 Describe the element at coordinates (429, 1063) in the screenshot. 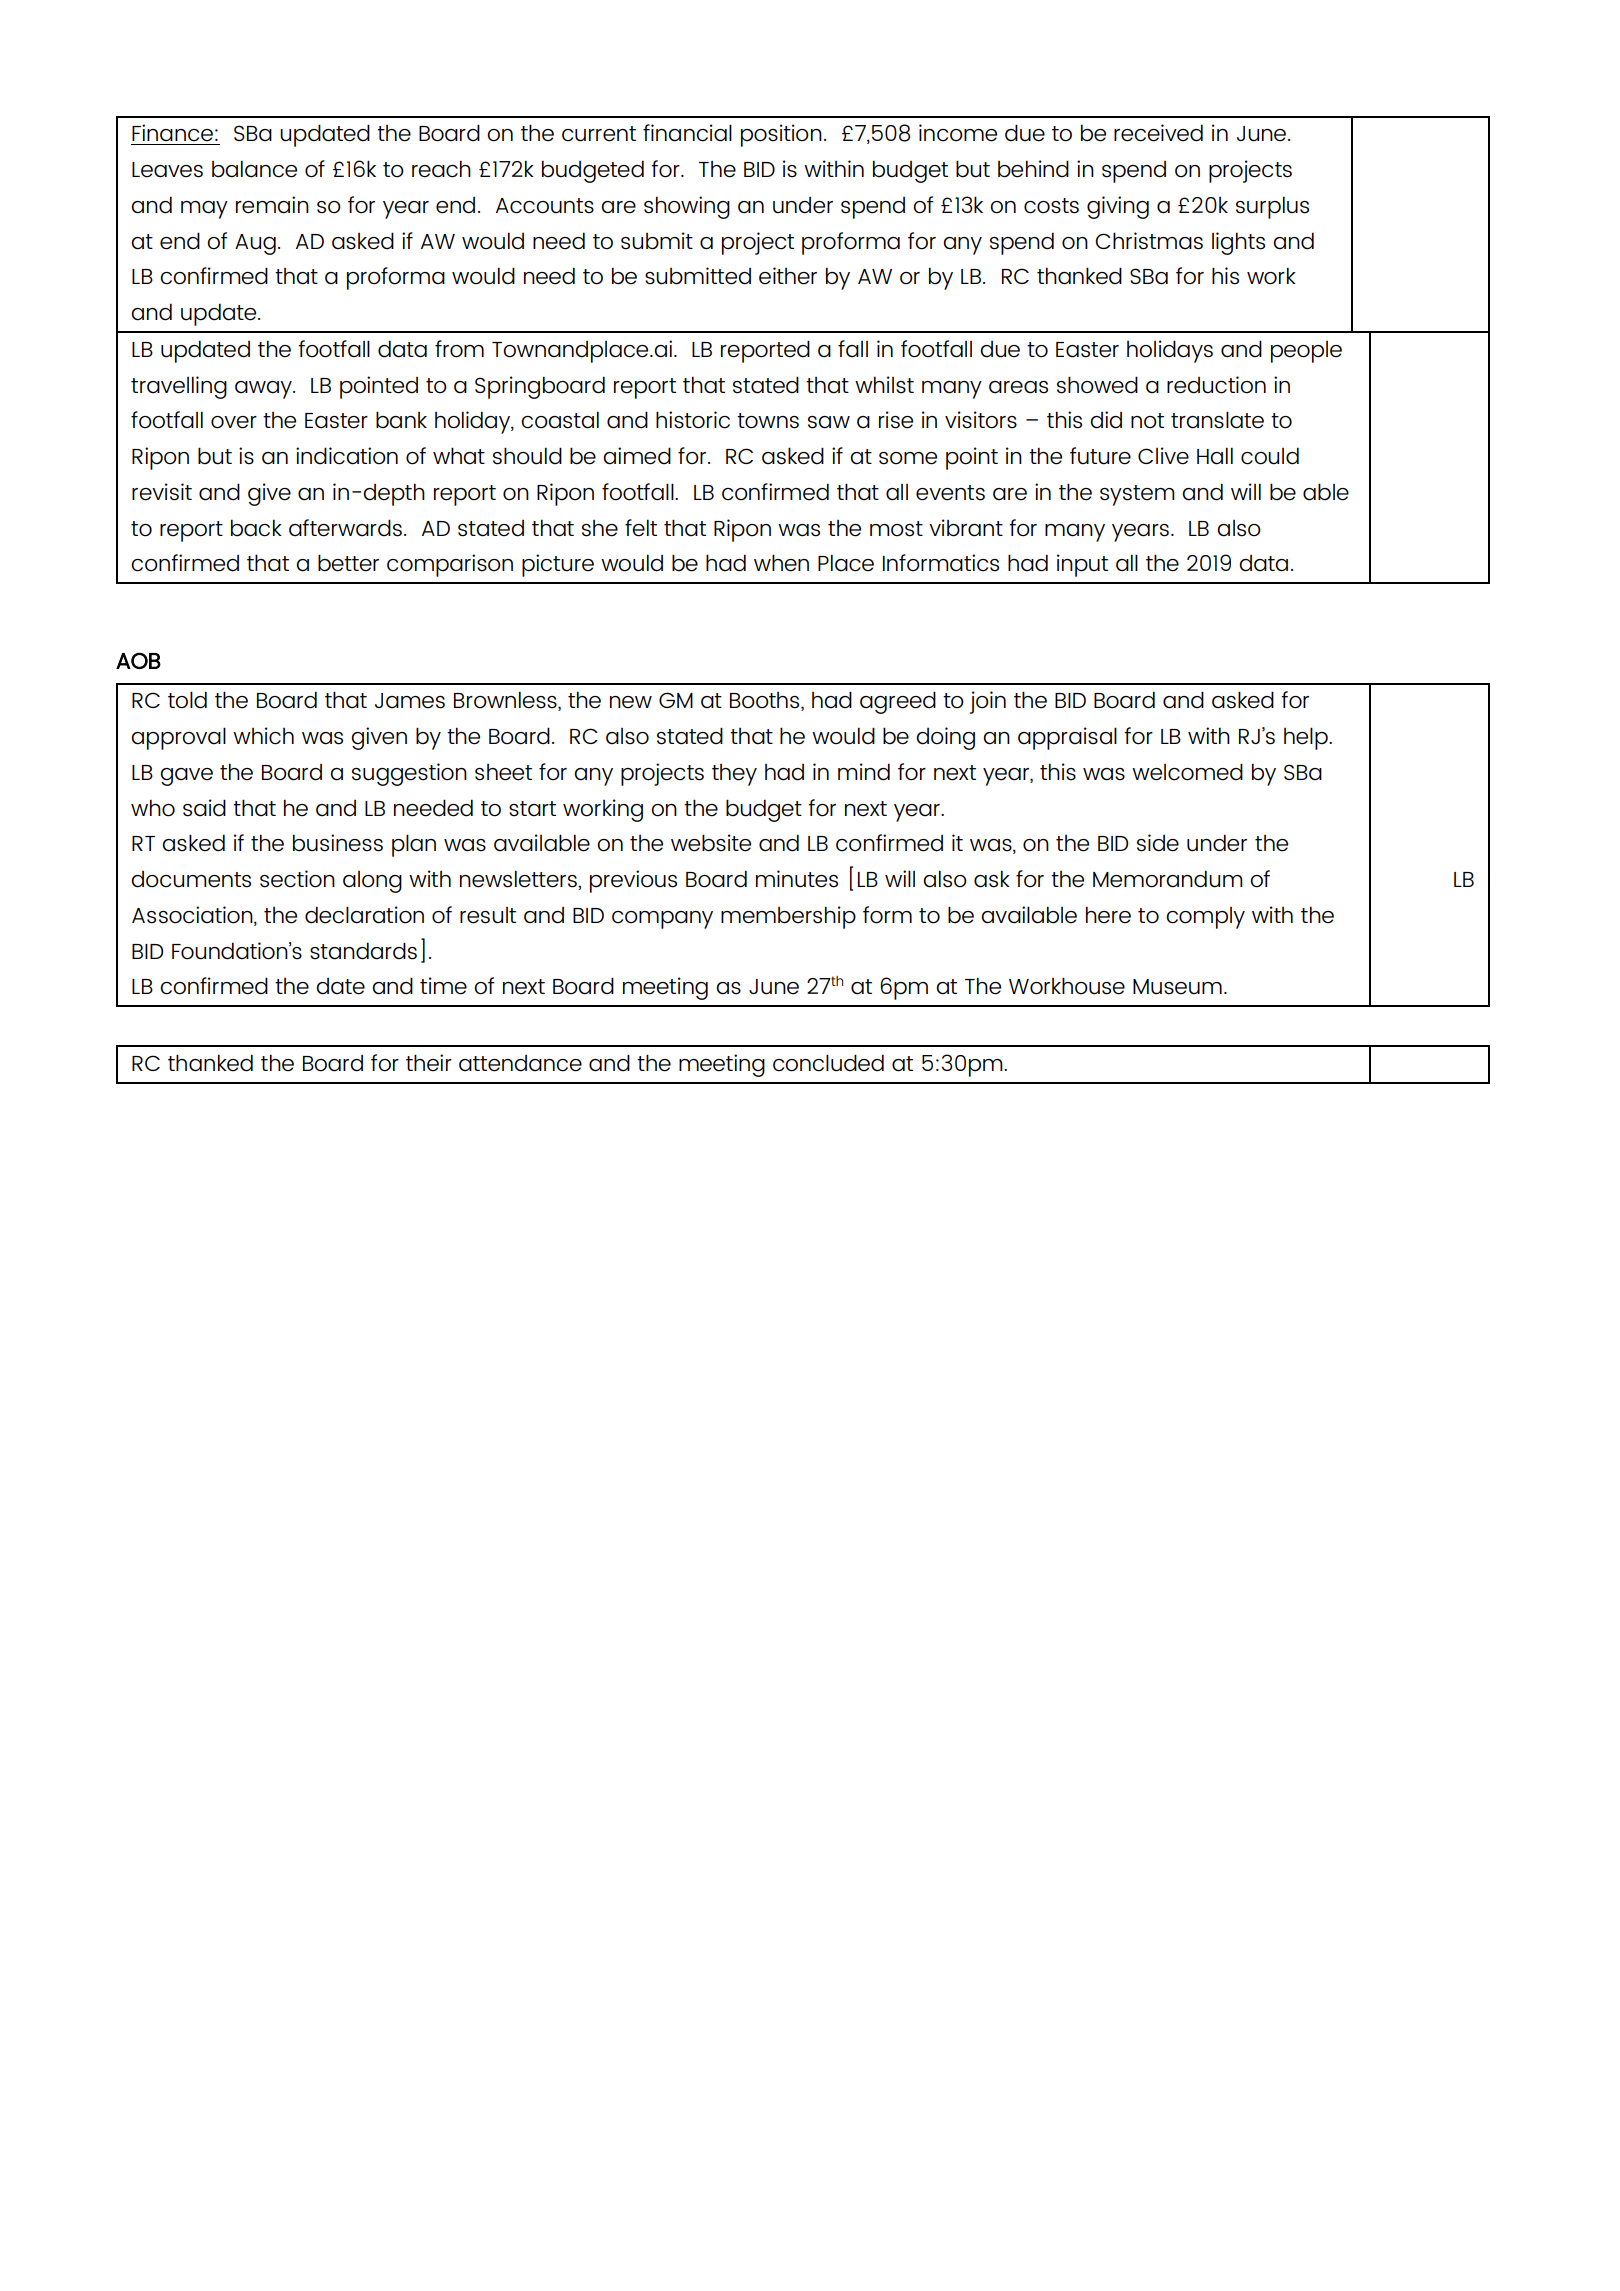

I see `their` at that location.
